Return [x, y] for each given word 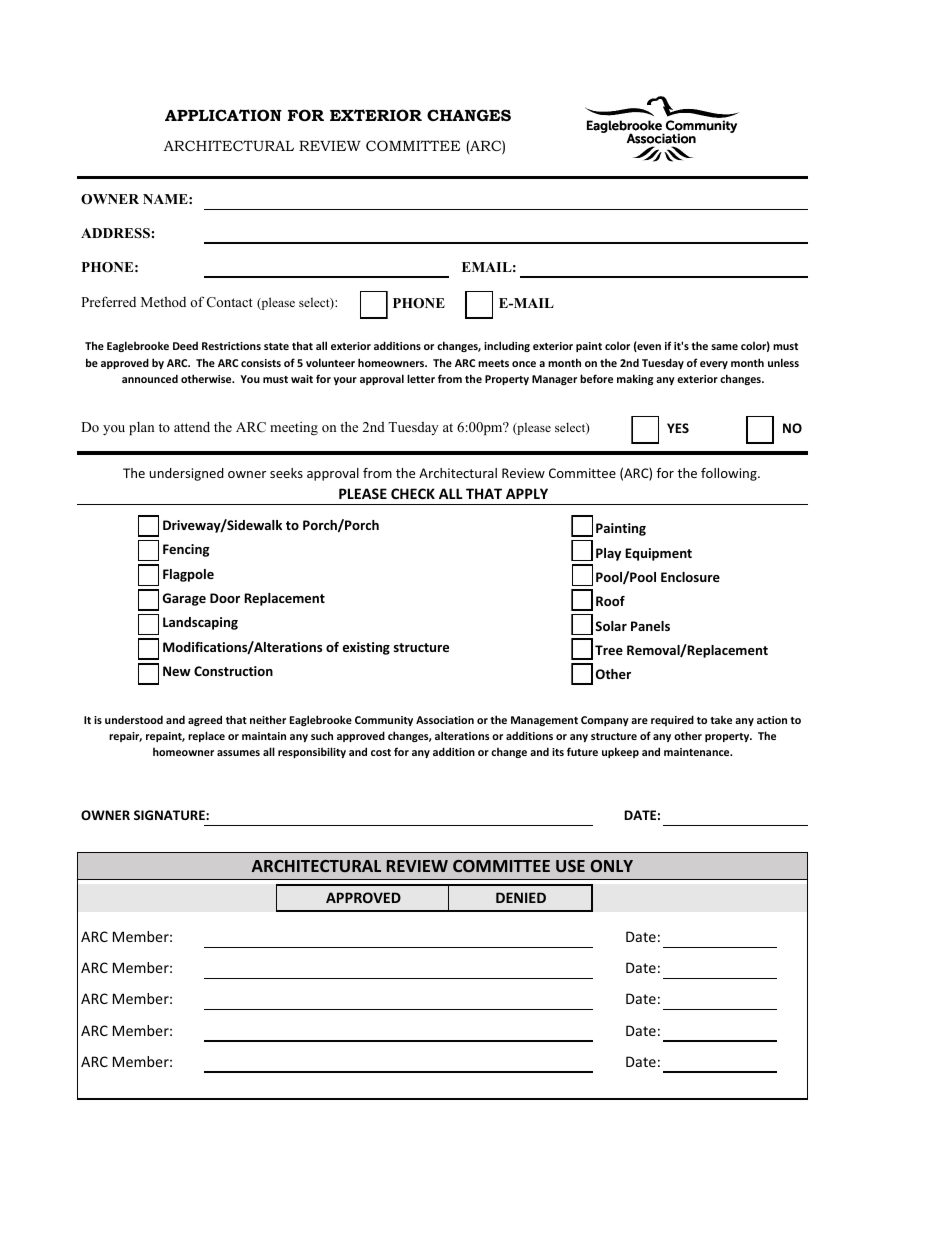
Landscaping [200, 623]
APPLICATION [223, 115]
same [724, 347]
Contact [230, 302]
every [714, 365]
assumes [238, 753]
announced [150, 378]
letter [421, 378]
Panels [650, 626]
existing [366, 648]
